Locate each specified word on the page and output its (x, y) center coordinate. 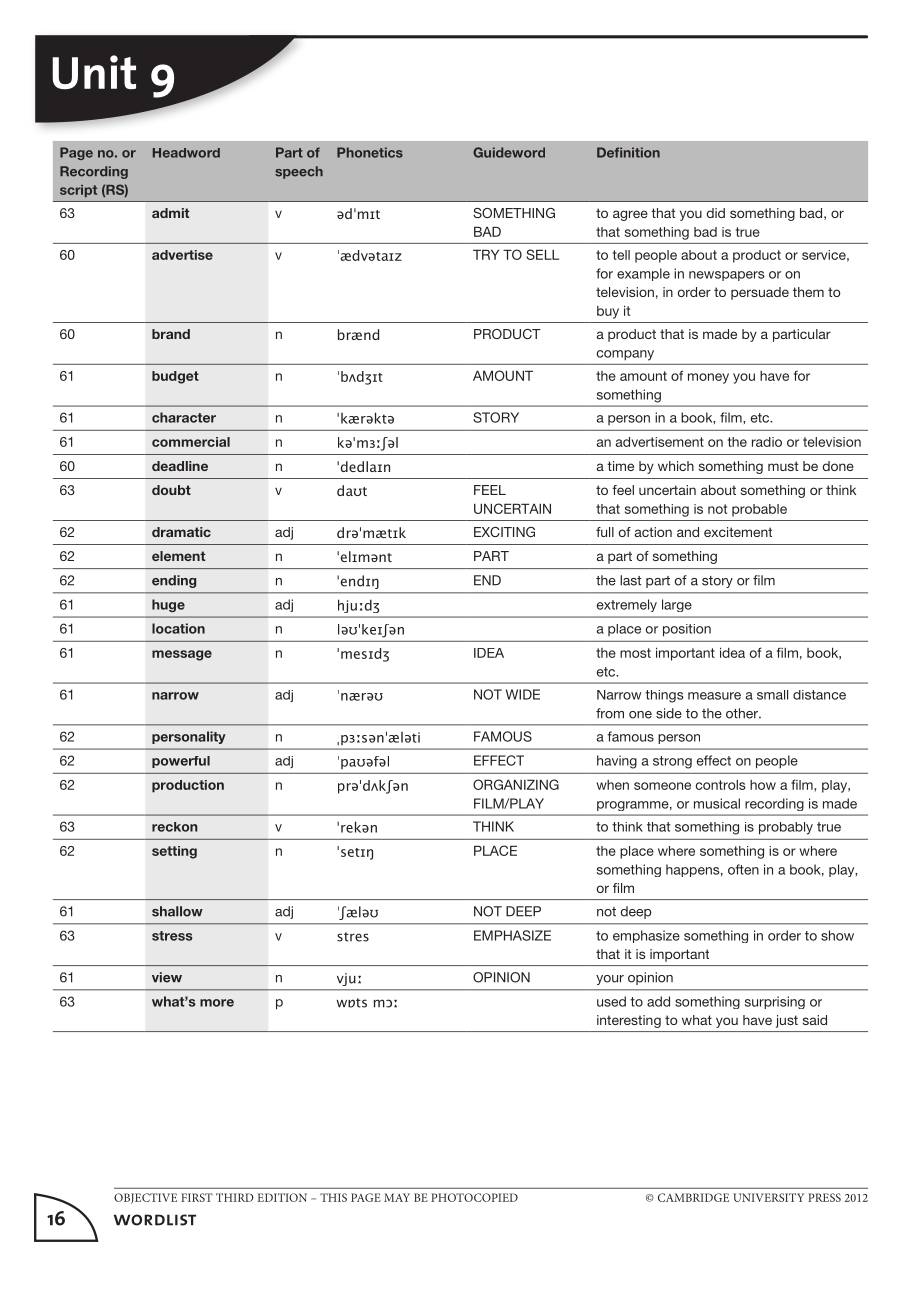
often (743, 869)
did (716, 213)
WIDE (523, 694)
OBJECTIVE (145, 1198)
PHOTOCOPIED (474, 1197)
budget (175, 377)
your (610, 980)
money (708, 378)
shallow (177, 911)
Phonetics (370, 152)
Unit (94, 72)
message (182, 655)
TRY (486, 254)
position (687, 630)
